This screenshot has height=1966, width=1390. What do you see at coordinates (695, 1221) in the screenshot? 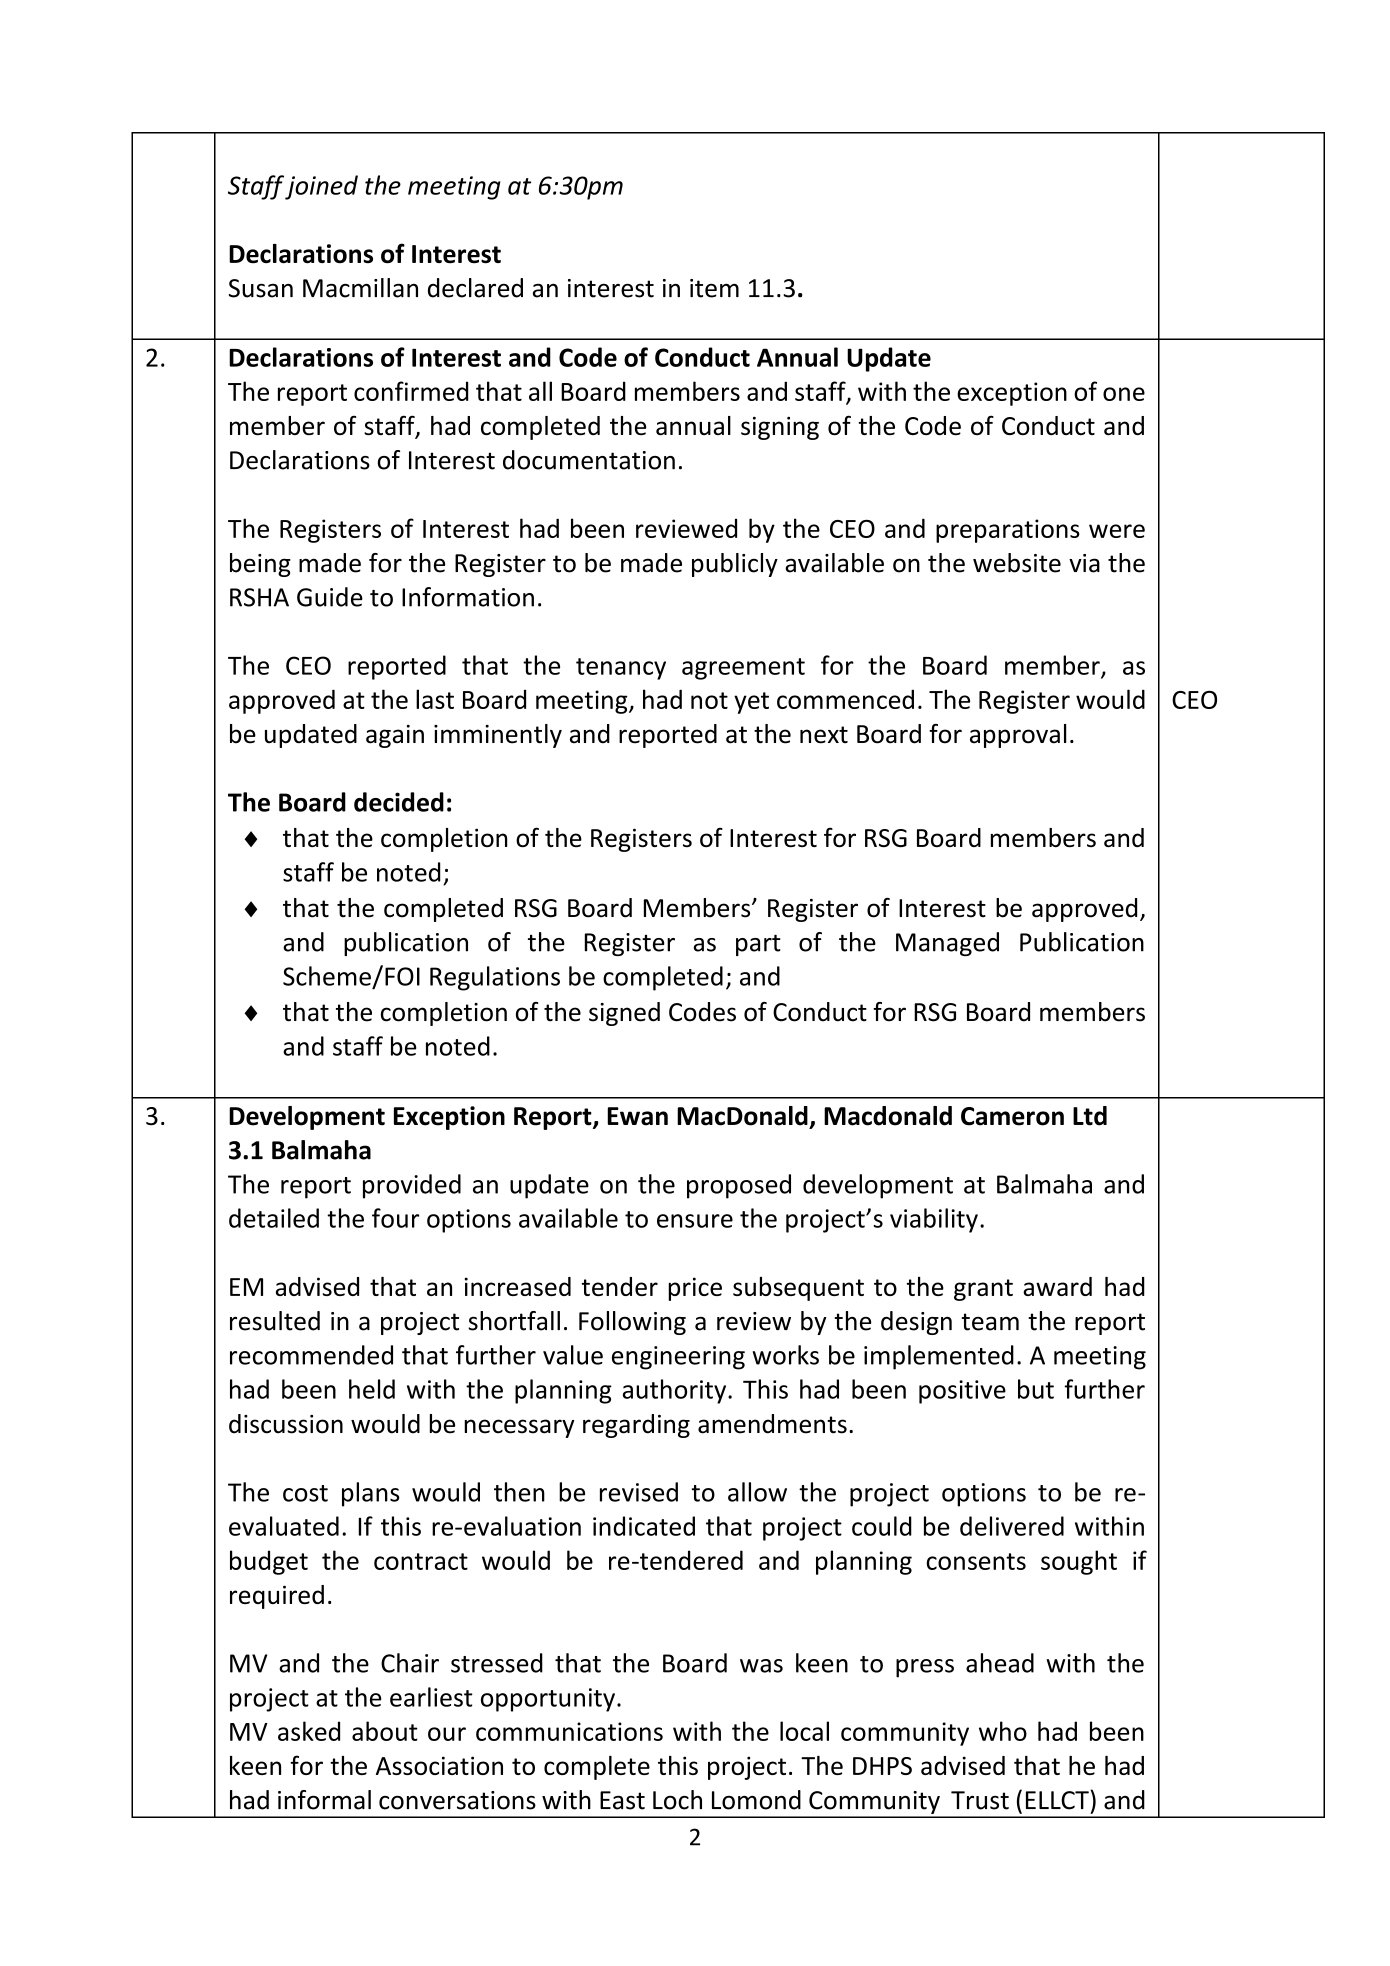
I see `ensure` at bounding box center [695, 1221].
